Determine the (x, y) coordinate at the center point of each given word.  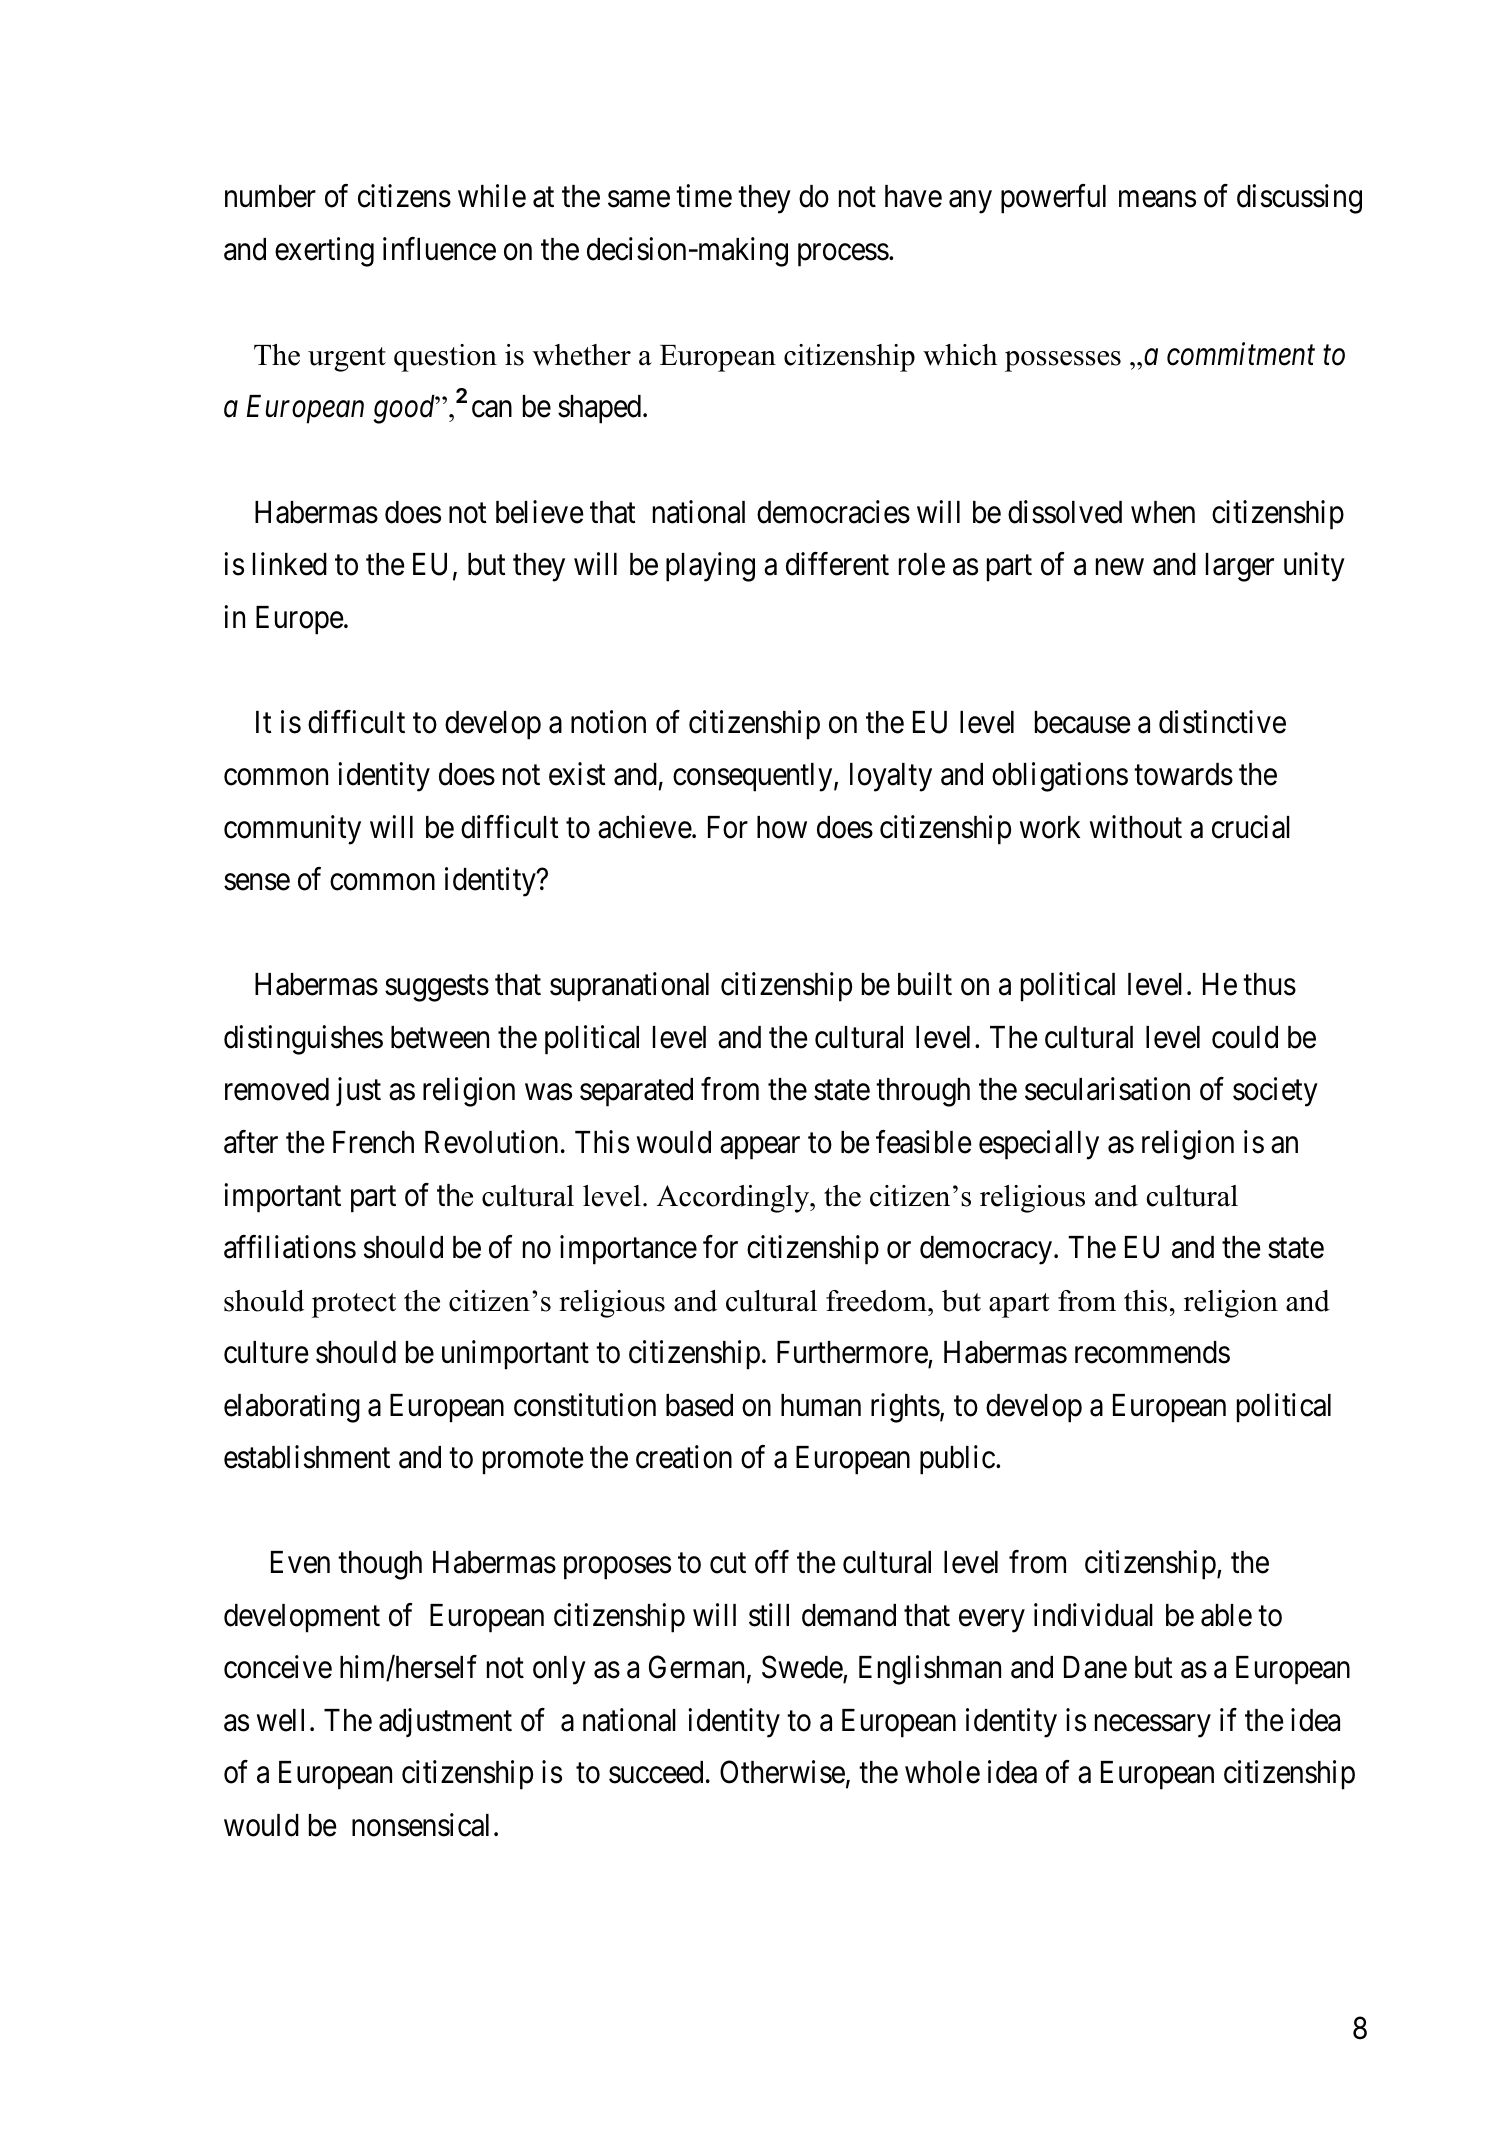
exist (577, 774)
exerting (324, 252)
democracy (987, 1250)
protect (354, 1305)
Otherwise (782, 1772)
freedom (877, 1301)
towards (1183, 774)
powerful (1053, 199)
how (782, 827)
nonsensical (420, 1825)
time (704, 196)
